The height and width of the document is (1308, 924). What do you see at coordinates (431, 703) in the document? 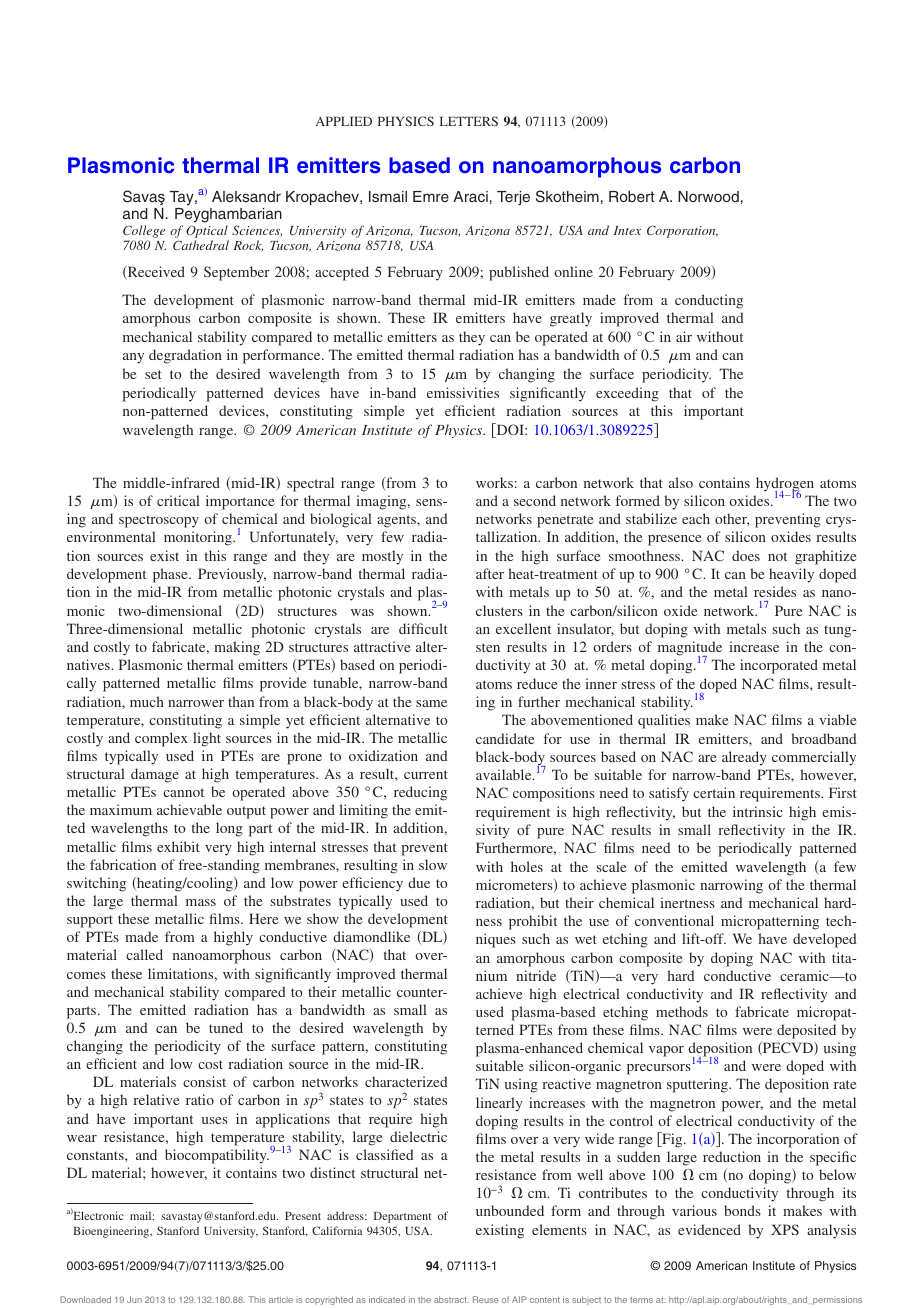
I see `same` at bounding box center [431, 703].
